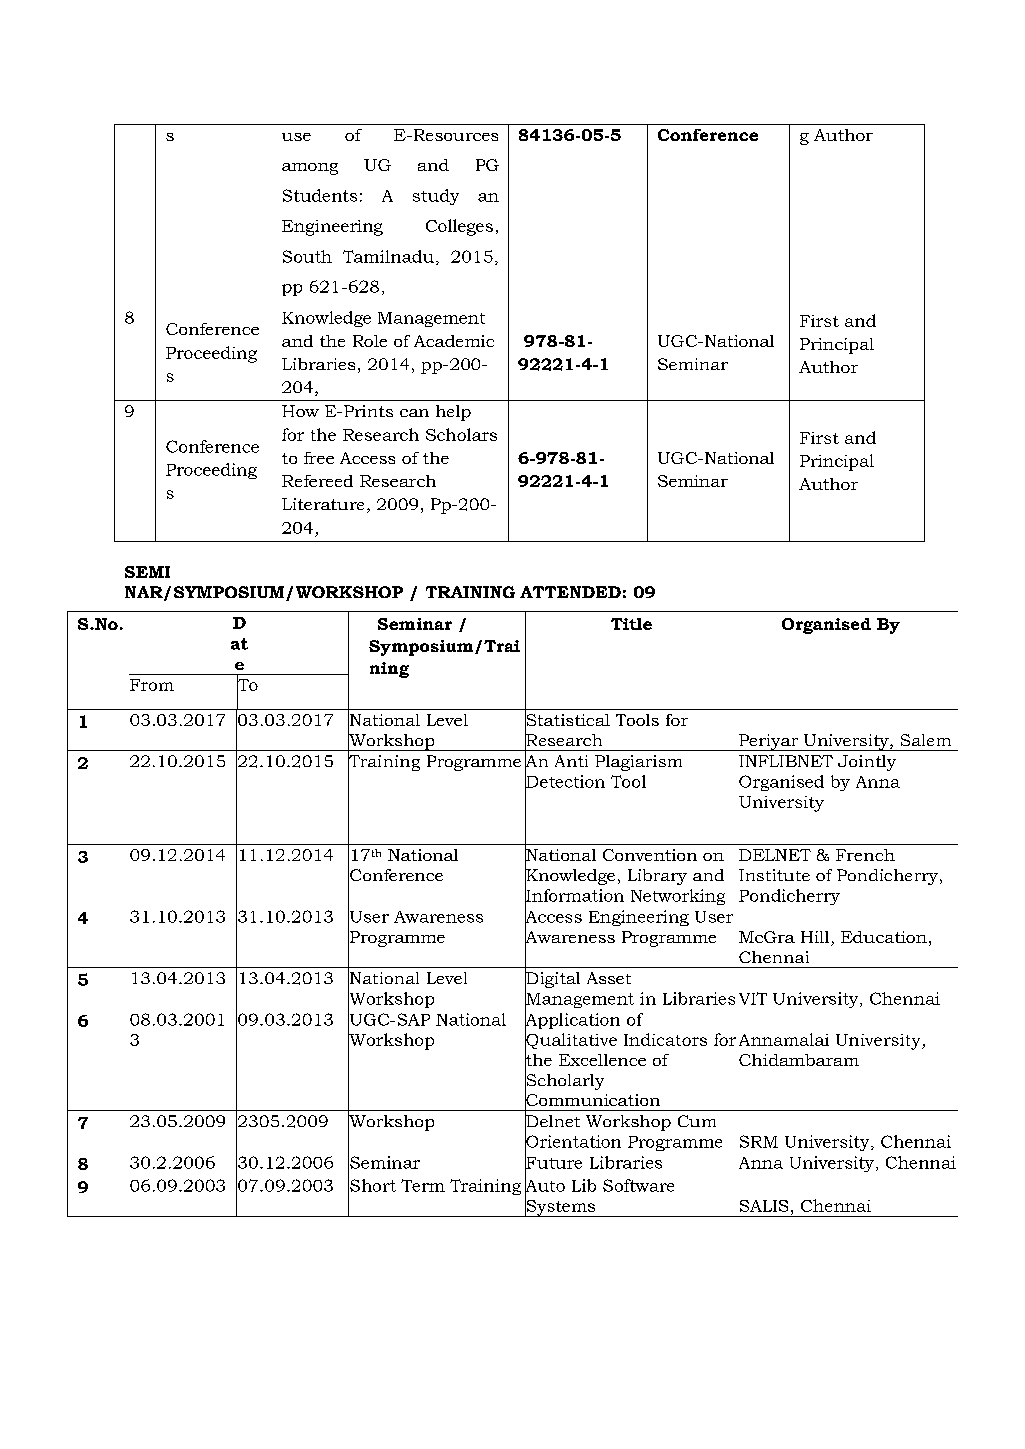 The height and width of the screenshot is (1449, 1025). I want to click on Jointly, so click(867, 763).
